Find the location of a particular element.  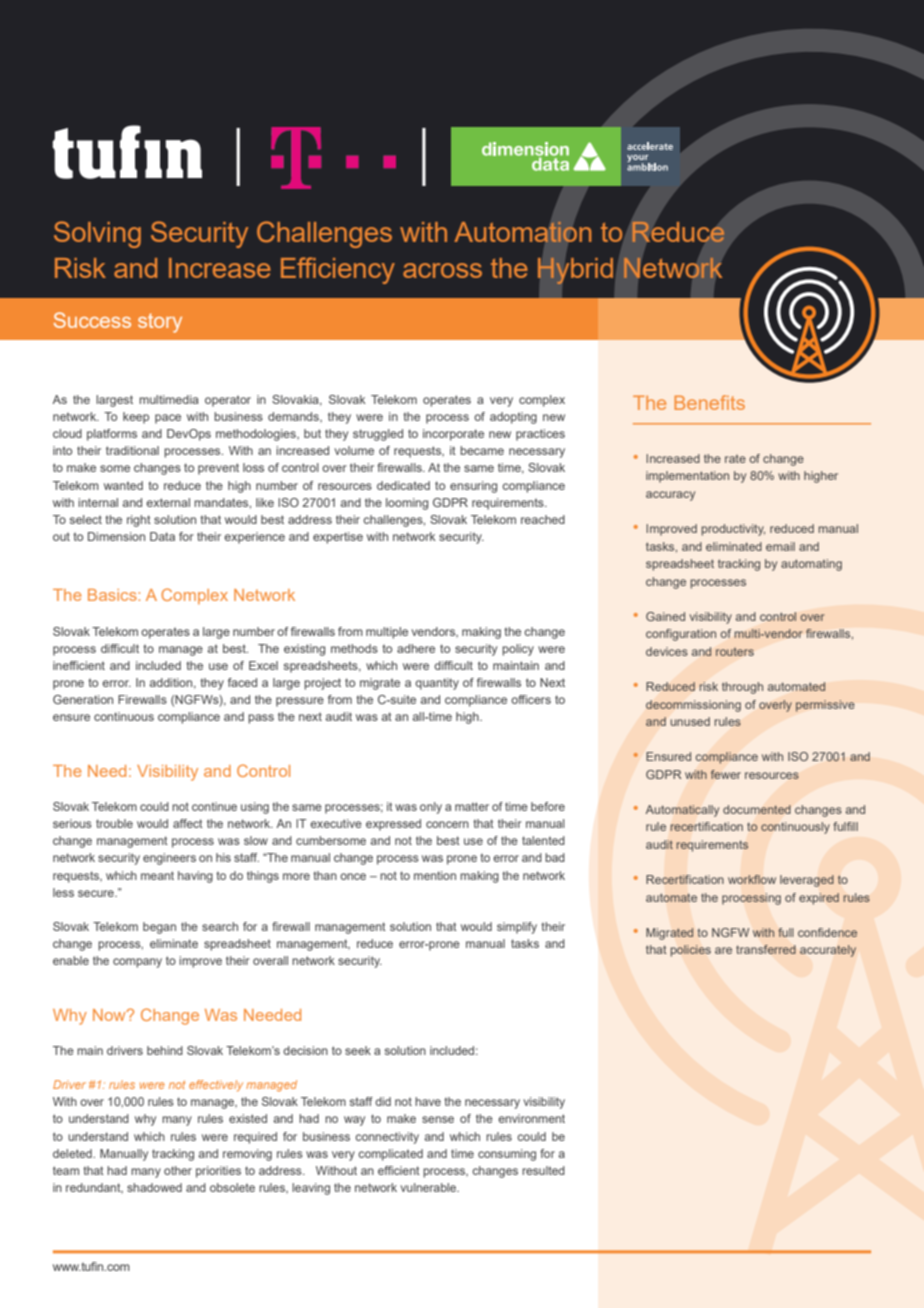

across is located at coordinates (442, 270).
